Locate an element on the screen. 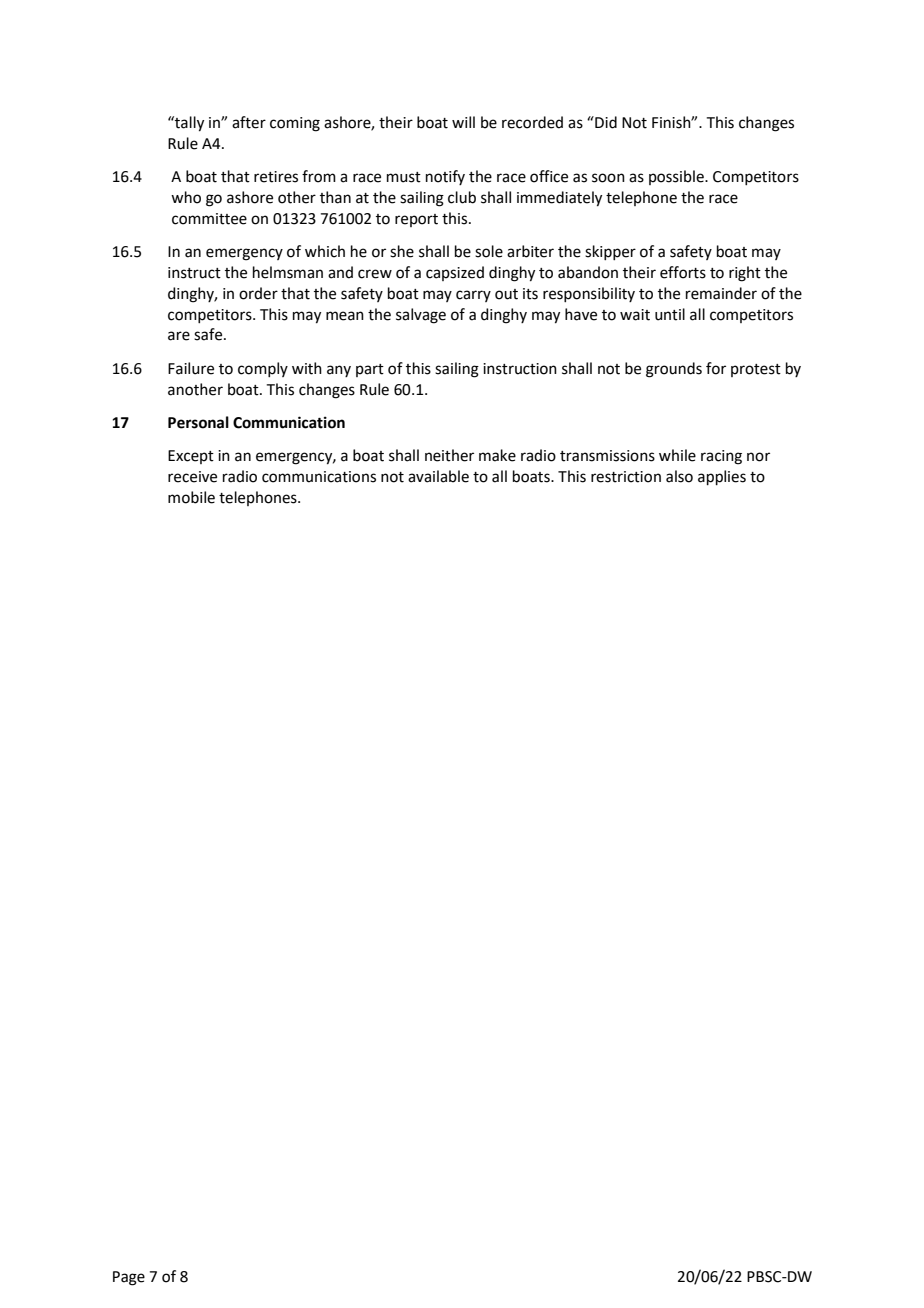  mobile is located at coordinates (191, 497).
